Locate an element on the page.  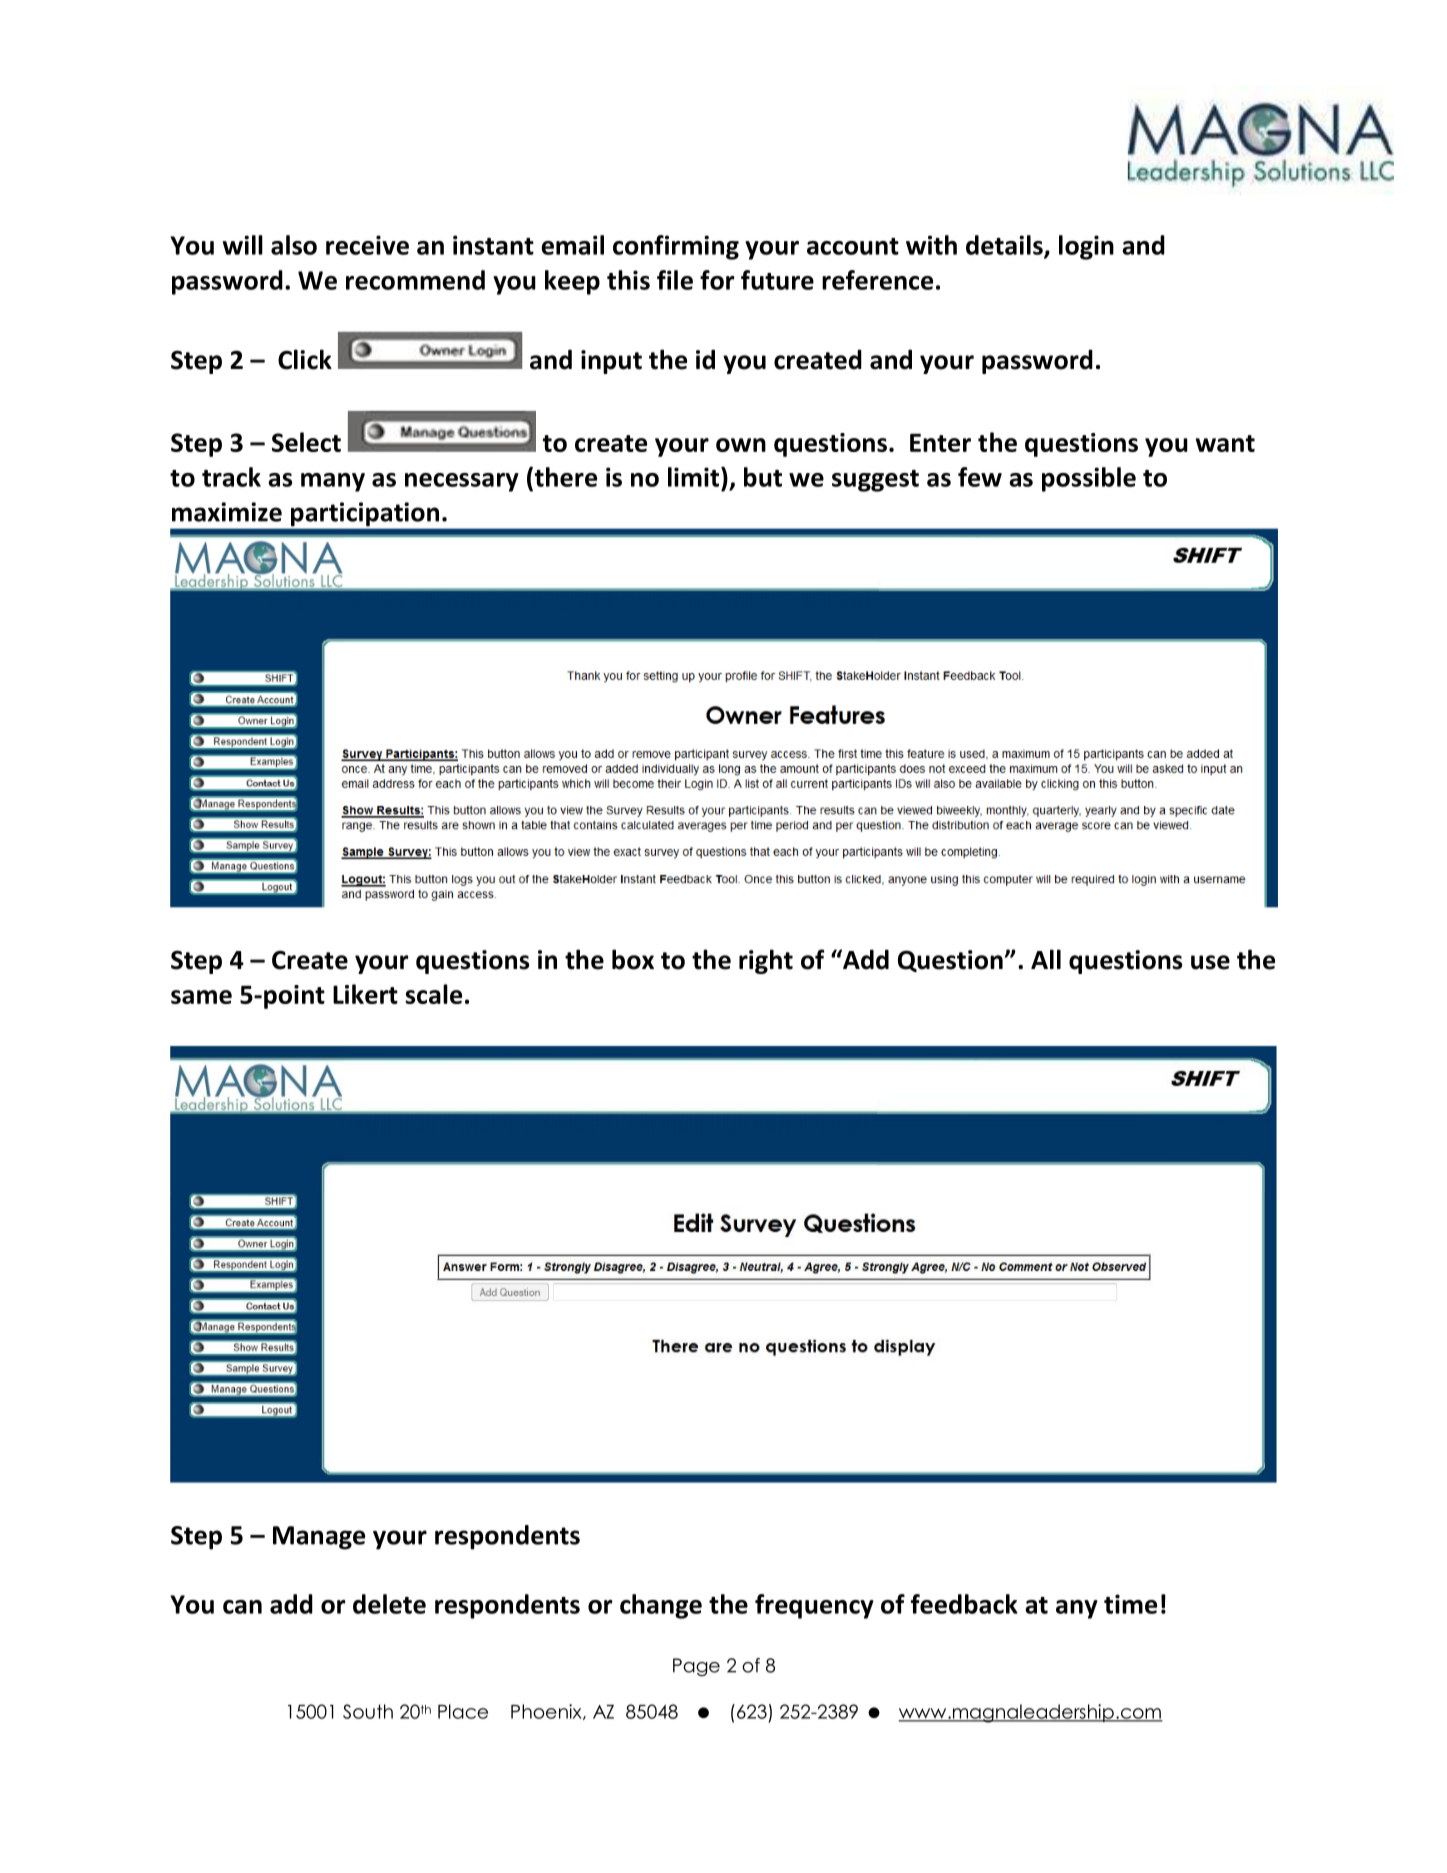
for is located at coordinates (717, 280).
